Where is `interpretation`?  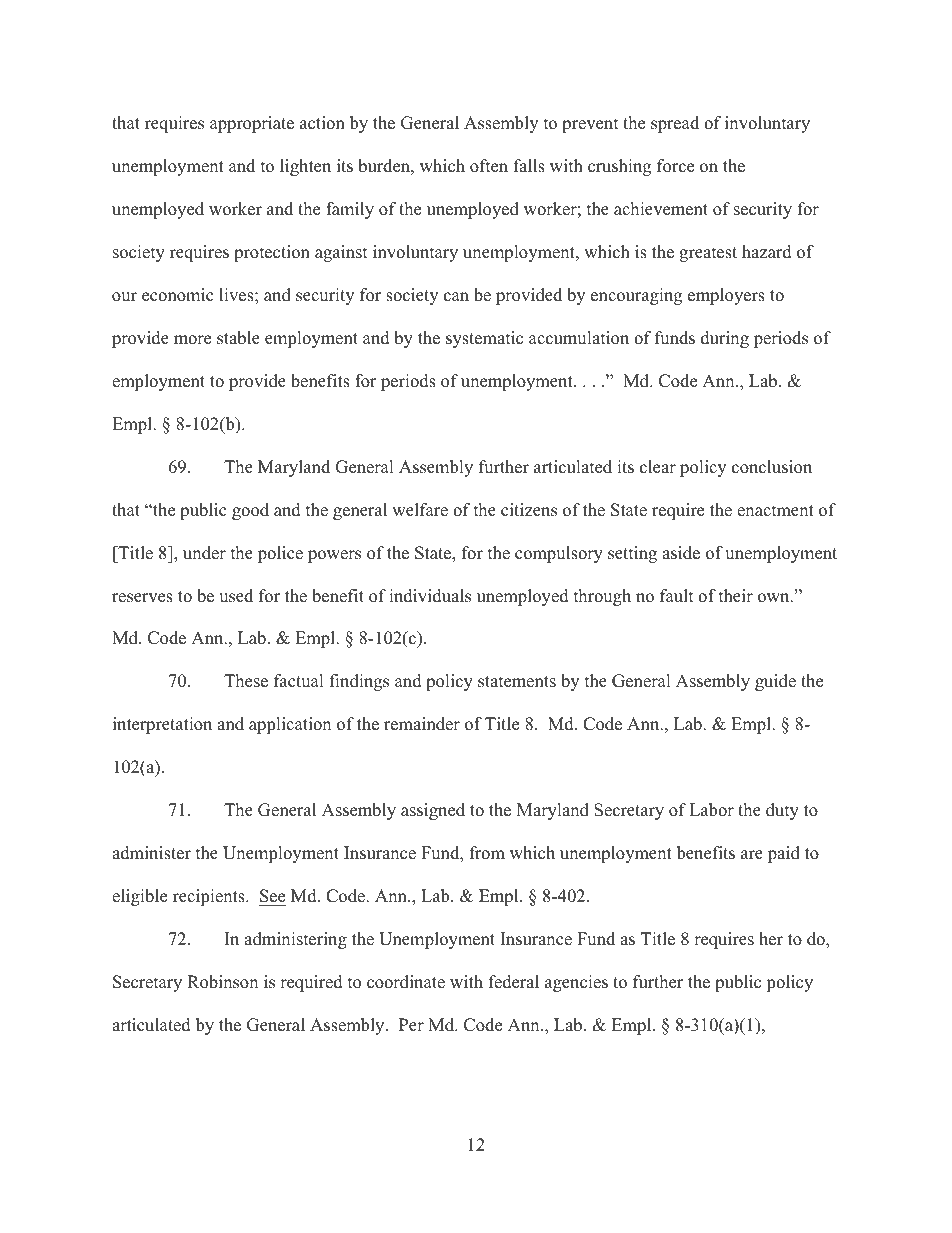
interpretation is located at coordinates (162, 725).
